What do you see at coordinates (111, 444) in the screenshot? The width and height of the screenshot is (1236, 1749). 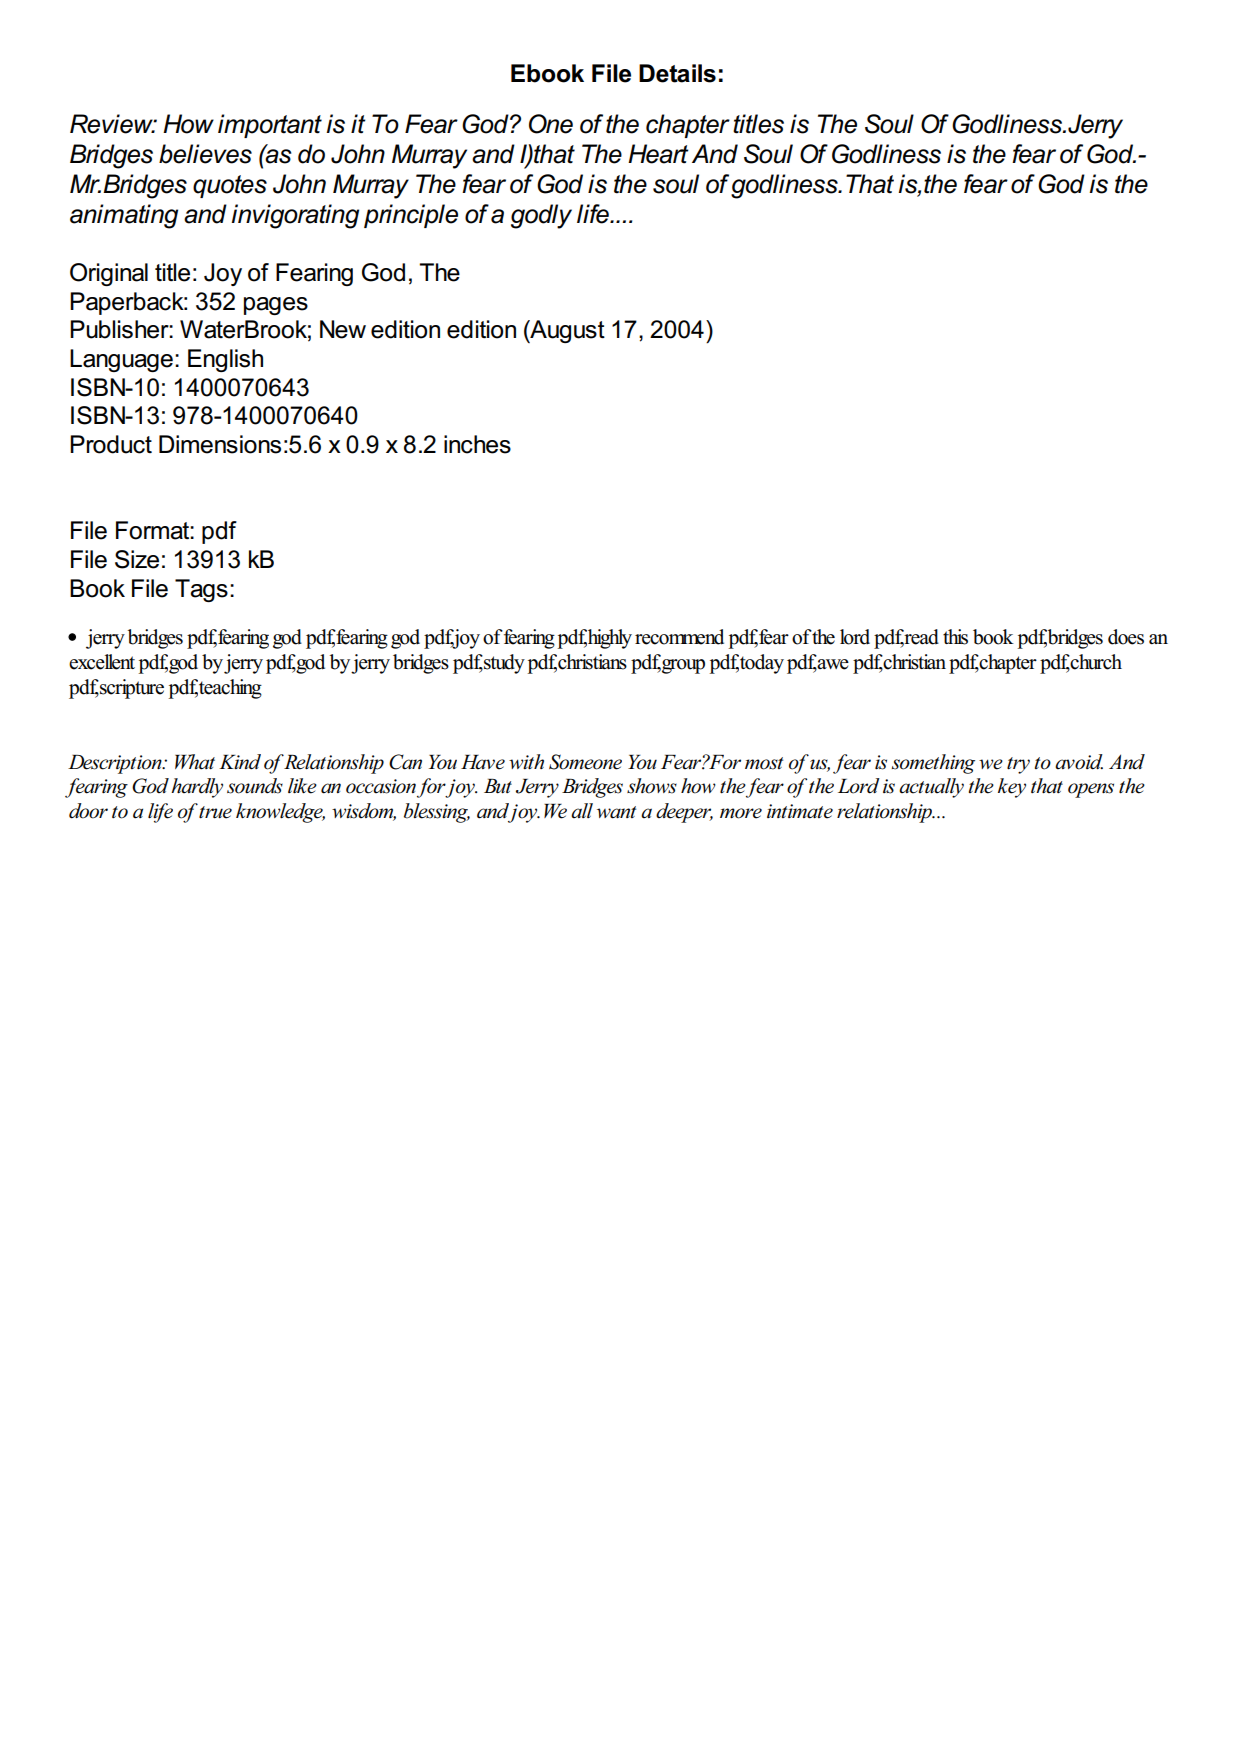 I see `Product` at bounding box center [111, 444].
